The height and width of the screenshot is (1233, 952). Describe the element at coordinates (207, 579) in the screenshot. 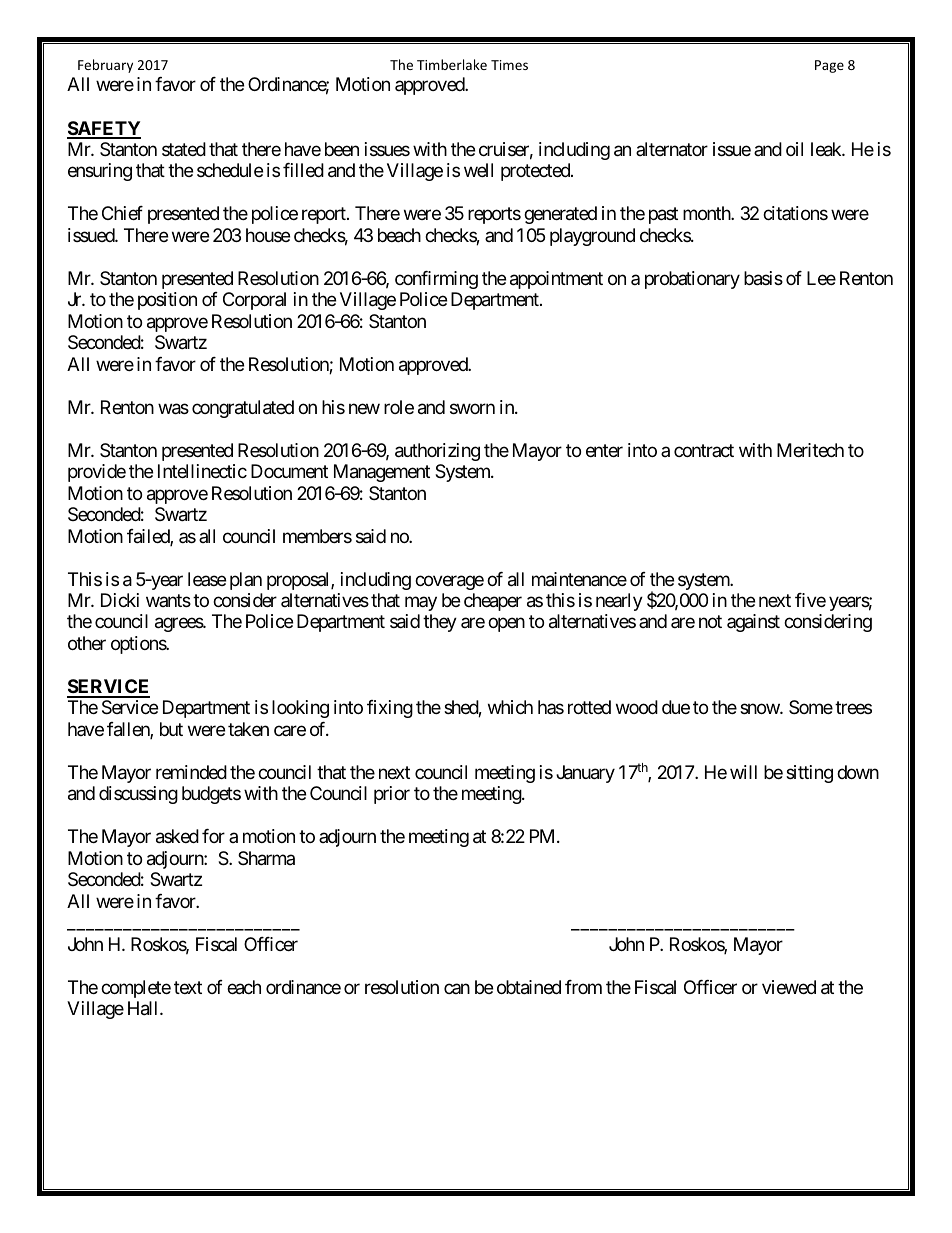

I see `lease` at that location.
